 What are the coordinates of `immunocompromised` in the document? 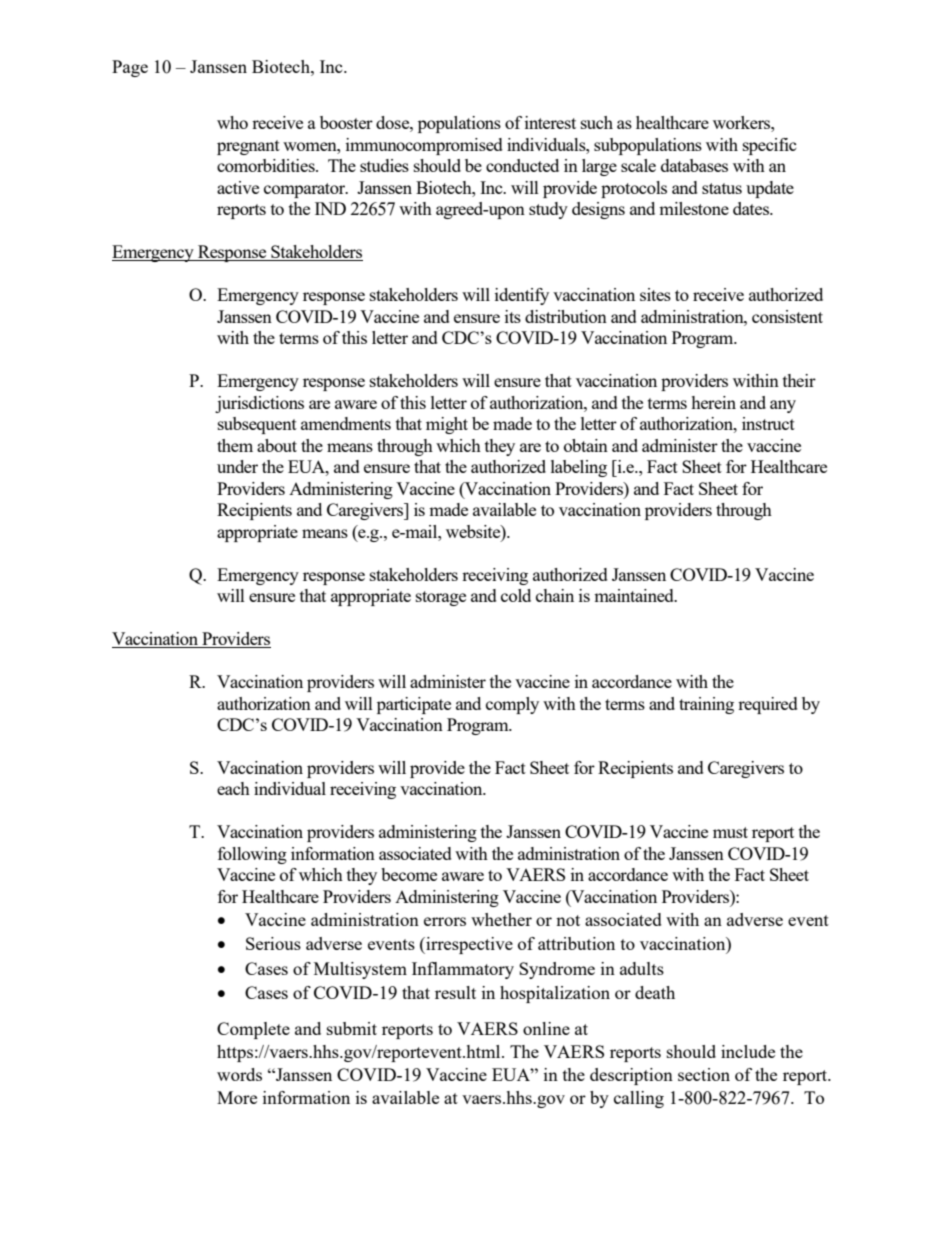 It's located at (424, 146).
